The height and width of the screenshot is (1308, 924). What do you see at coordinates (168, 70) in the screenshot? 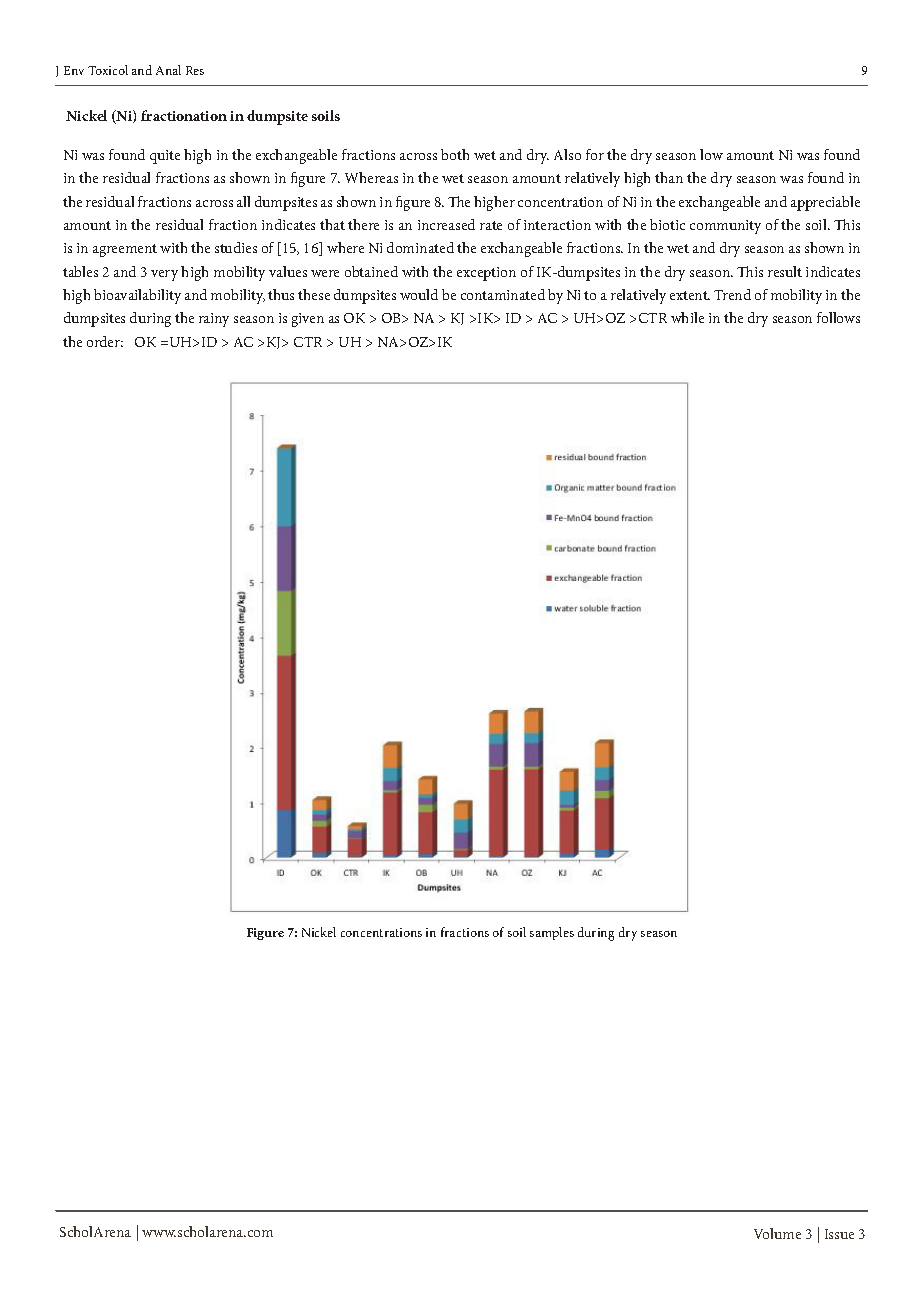
I see `Anal` at bounding box center [168, 70].
